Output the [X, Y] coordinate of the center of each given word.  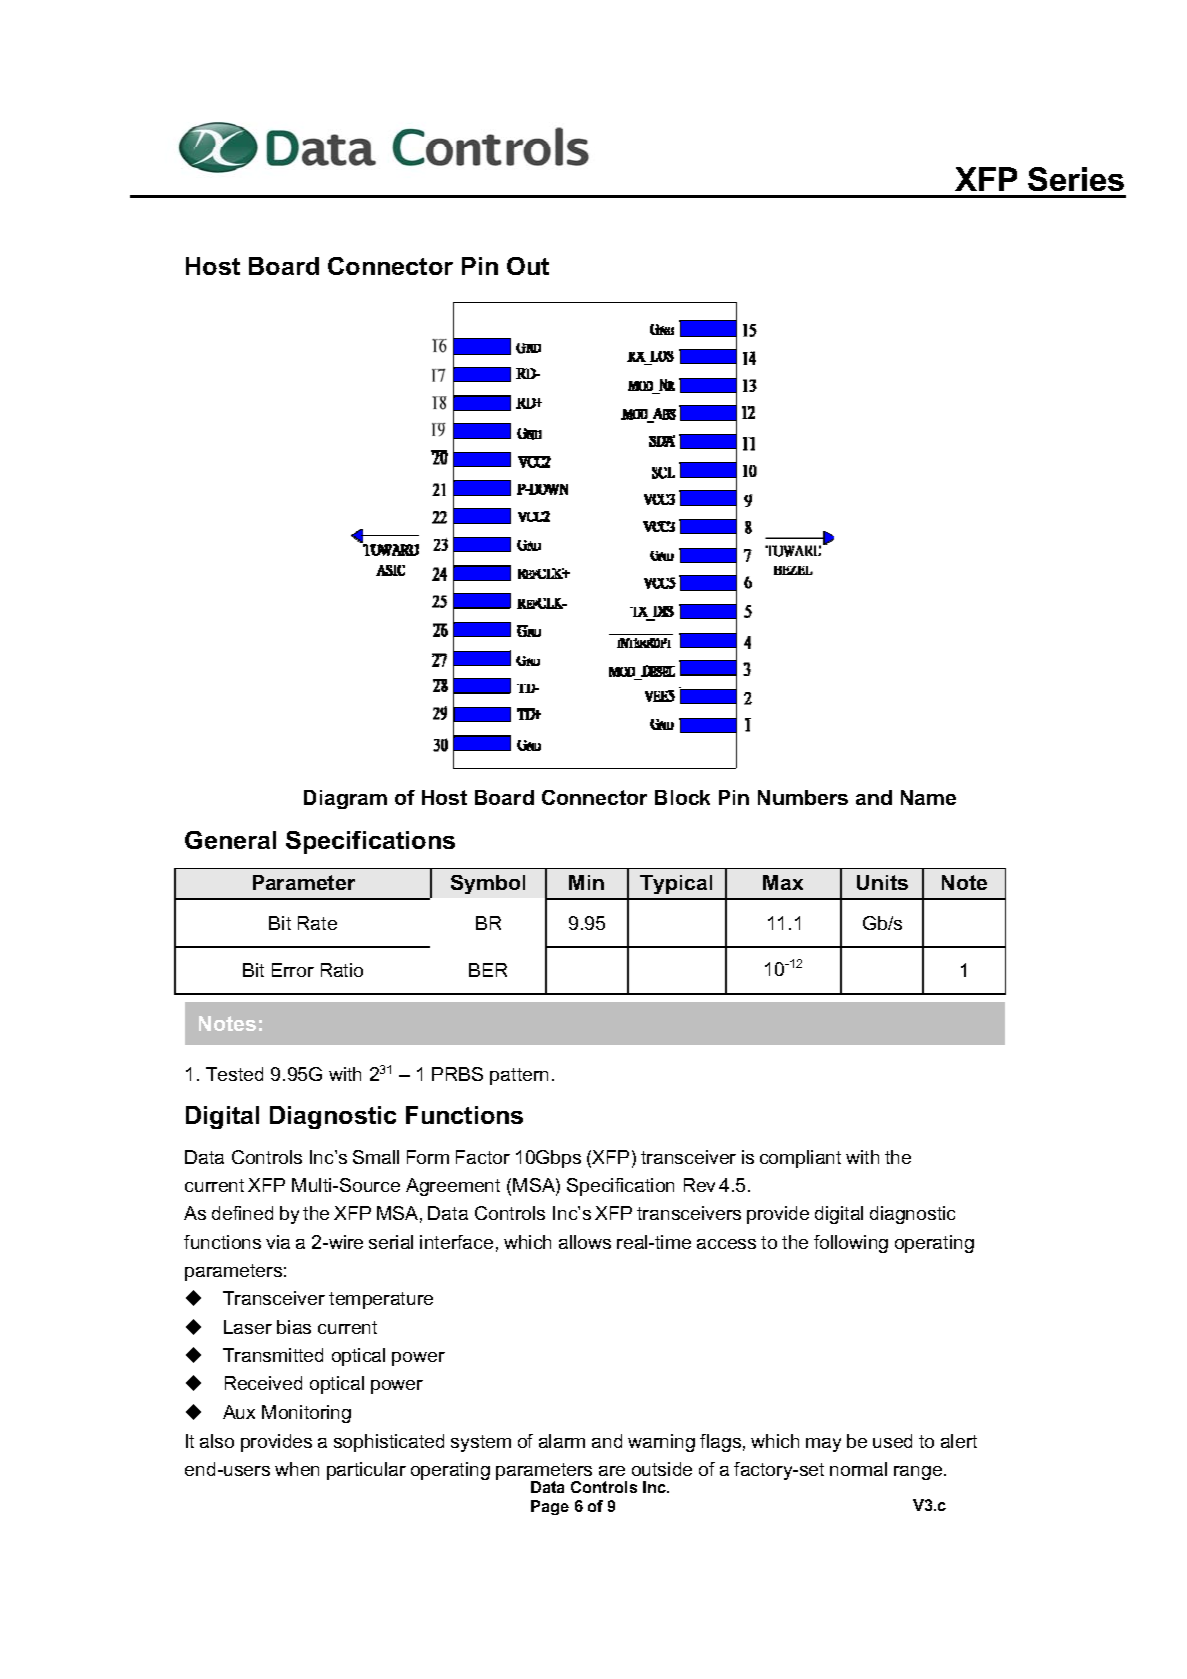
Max [783, 882]
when [297, 1469]
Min [586, 882]
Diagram [345, 799]
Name [928, 797]
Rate [317, 923]
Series [1076, 179]
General [230, 840]
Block [682, 797]
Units [882, 882]
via [278, 1242]
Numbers [803, 797]
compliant [800, 1159]
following [851, 1244]
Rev [699, 1185]
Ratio [342, 970]
